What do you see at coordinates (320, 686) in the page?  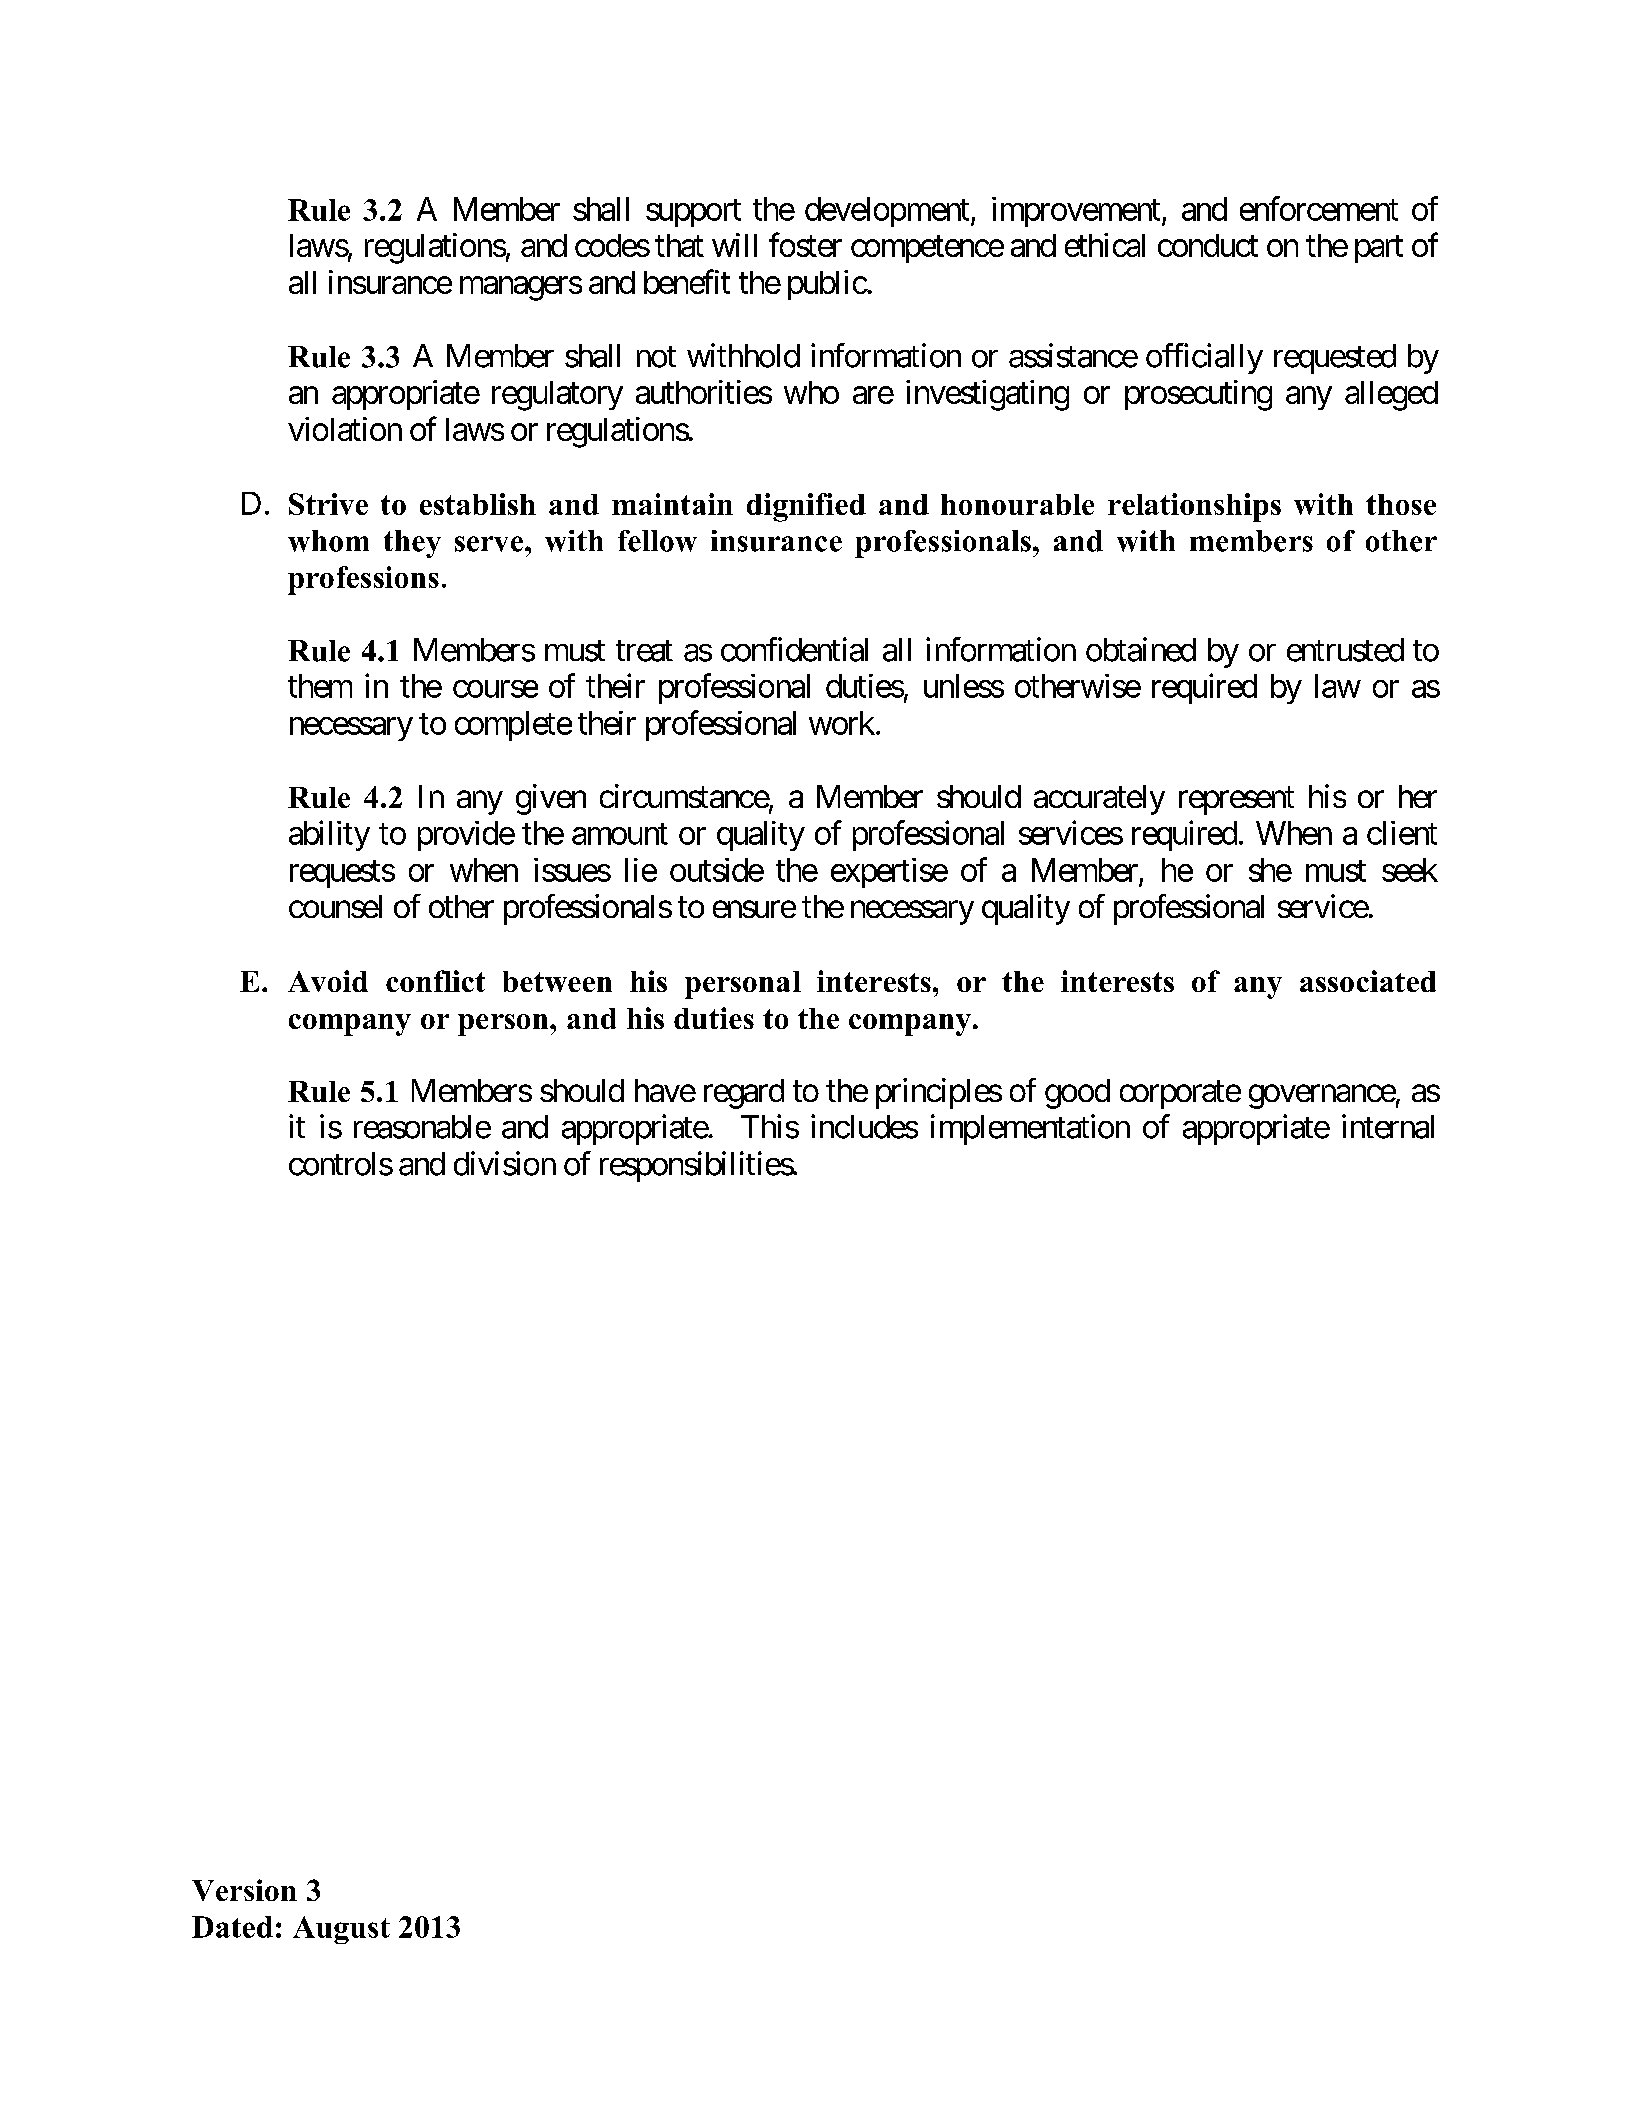 I see `them` at bounding box center [320, 686].
